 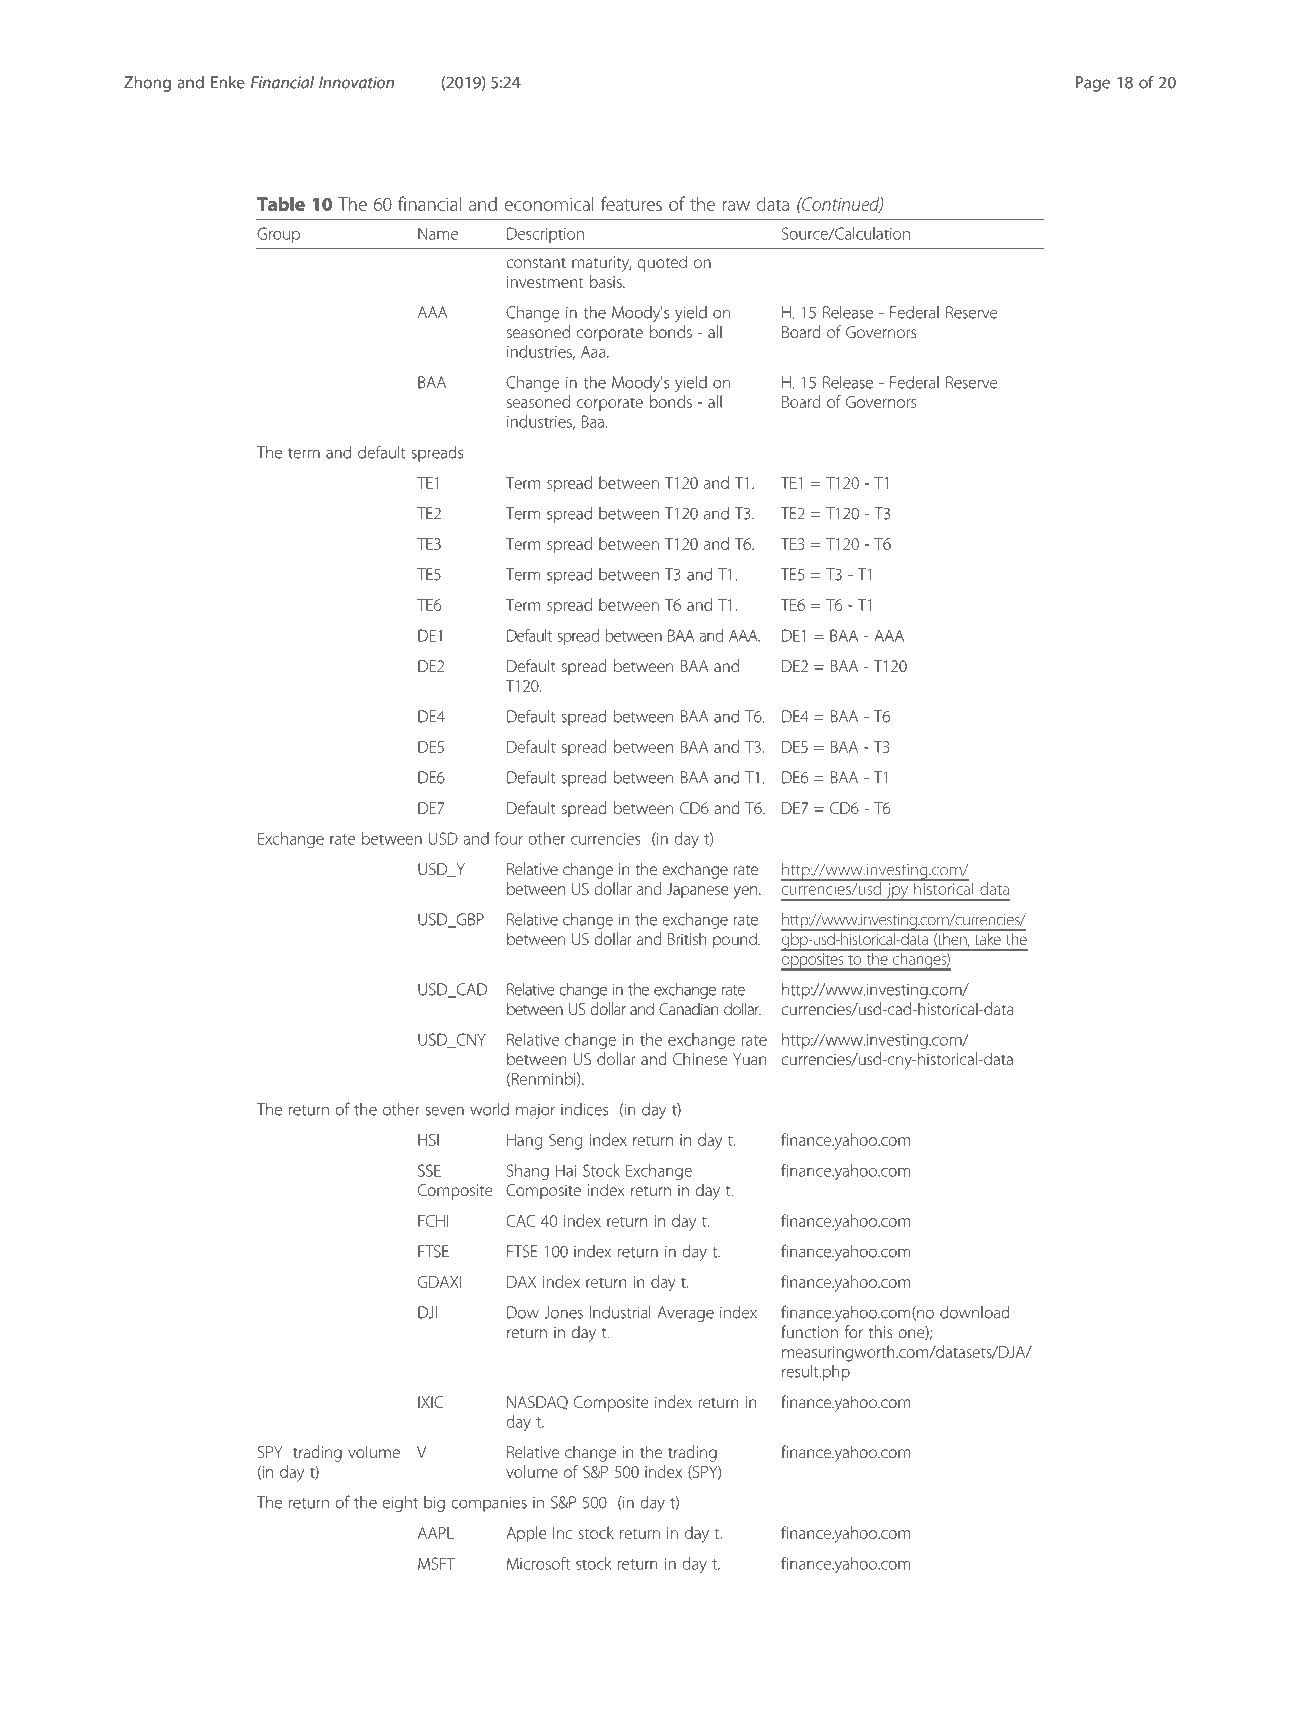 I want to click on seven, so click(x=444, y=1111).
